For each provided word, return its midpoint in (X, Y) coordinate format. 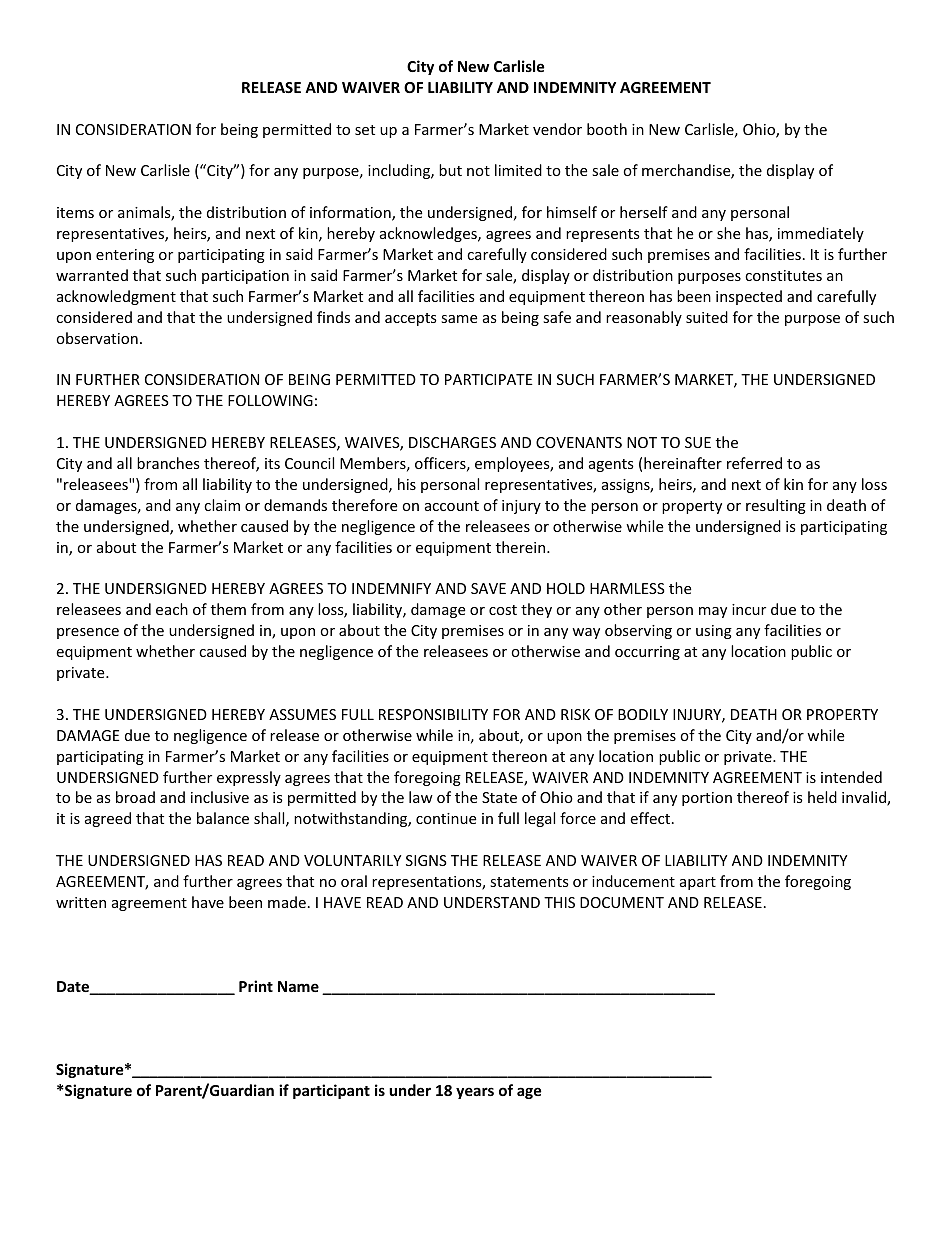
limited (518, 170)
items (75, 212)
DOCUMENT (622, 902)
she (728, 233)
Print (256, 986)
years (475, 1093)
